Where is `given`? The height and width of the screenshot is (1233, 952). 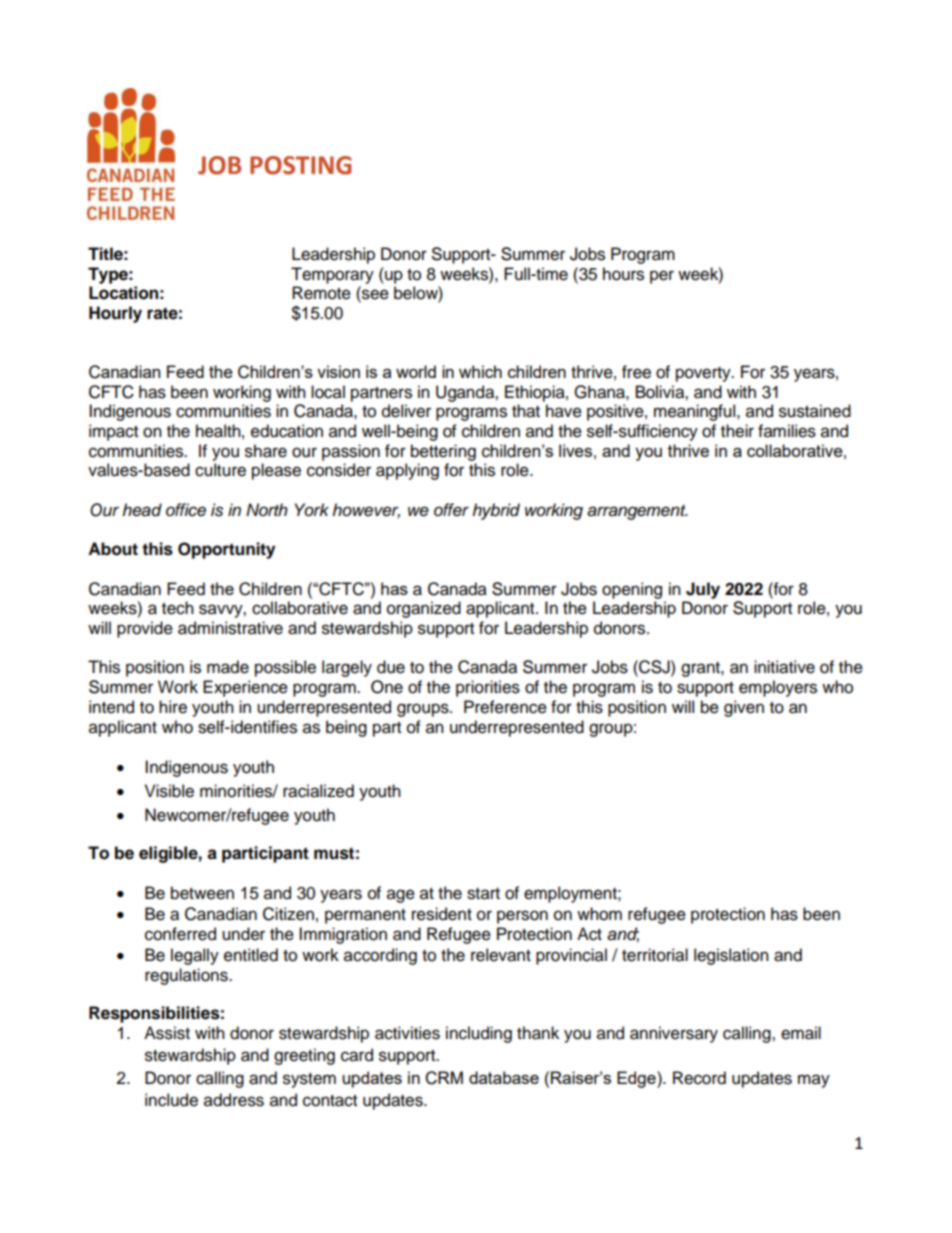 given is located at coordinates (744, 708).
